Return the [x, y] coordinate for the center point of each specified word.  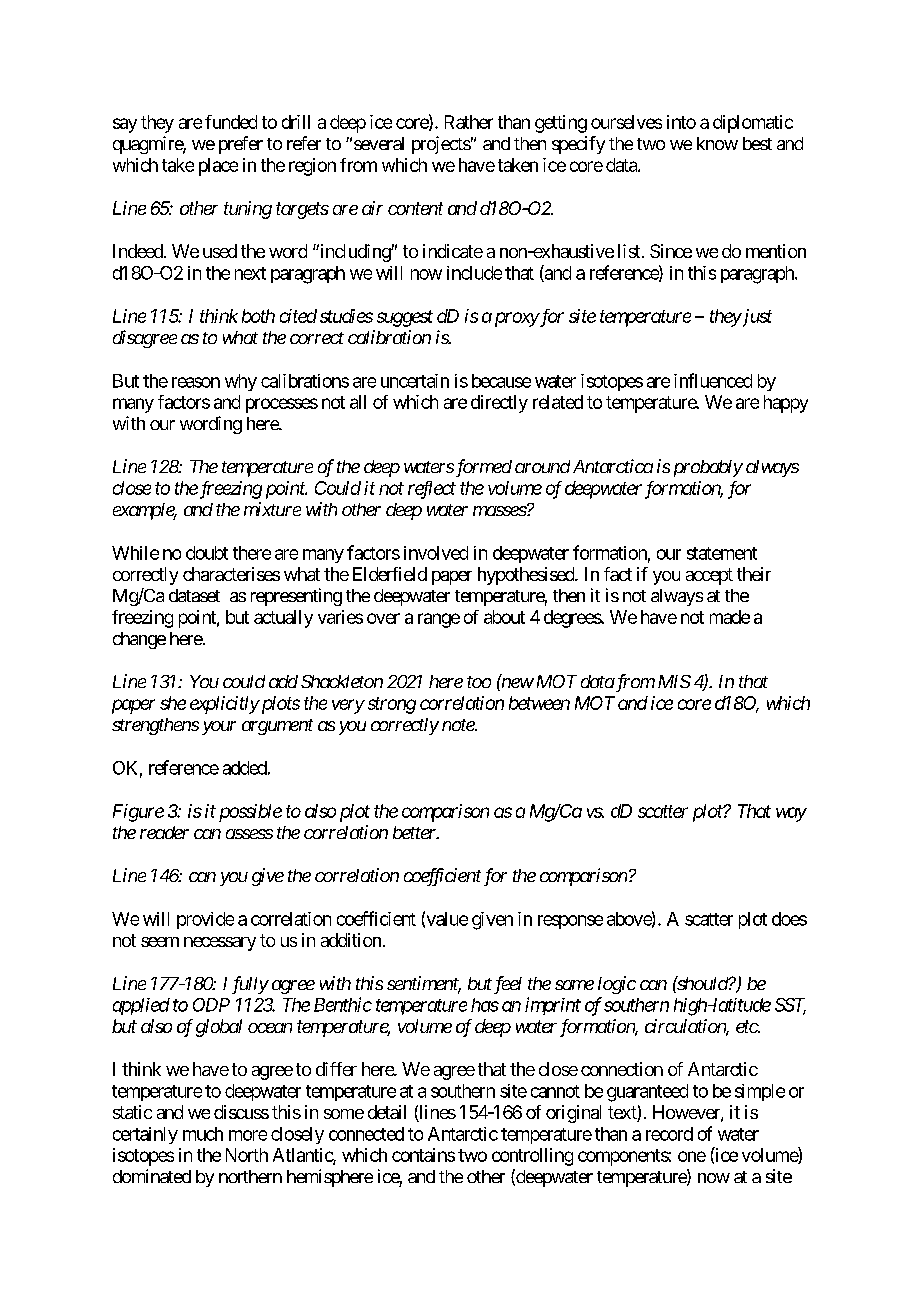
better [415, 832]
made [730, 617]
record [669, 1134]
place [218, 167]
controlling [532, 1157]
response [570, 922]
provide [205, 920]
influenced [713, 380]
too [479, 682]
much [203, 1134]
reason [196, 382]
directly [499, 404]
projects [441, 145]
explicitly [224, 705]
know [717, 143]
